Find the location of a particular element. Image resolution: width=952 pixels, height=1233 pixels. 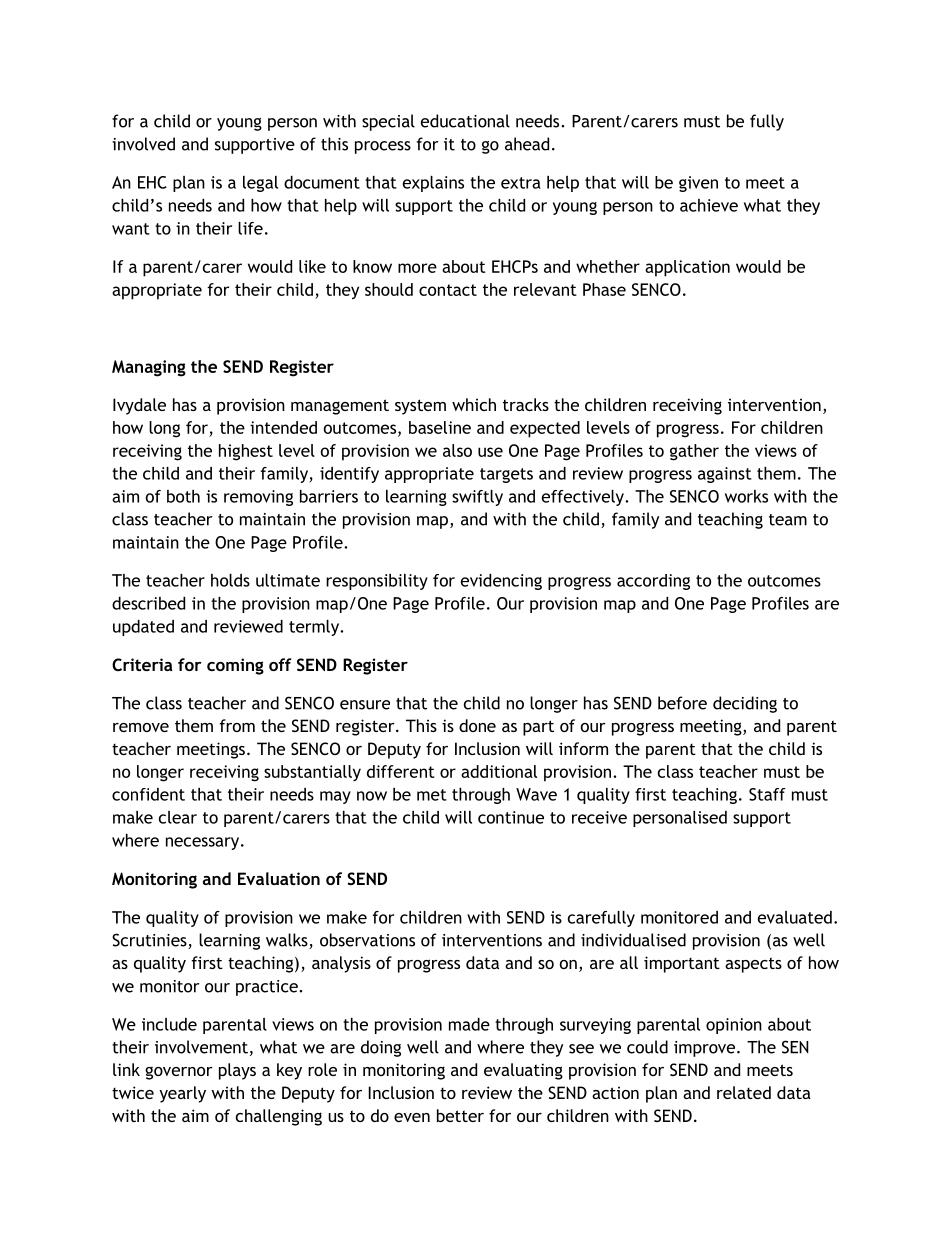

better is located at coordinates (460, 1115).
